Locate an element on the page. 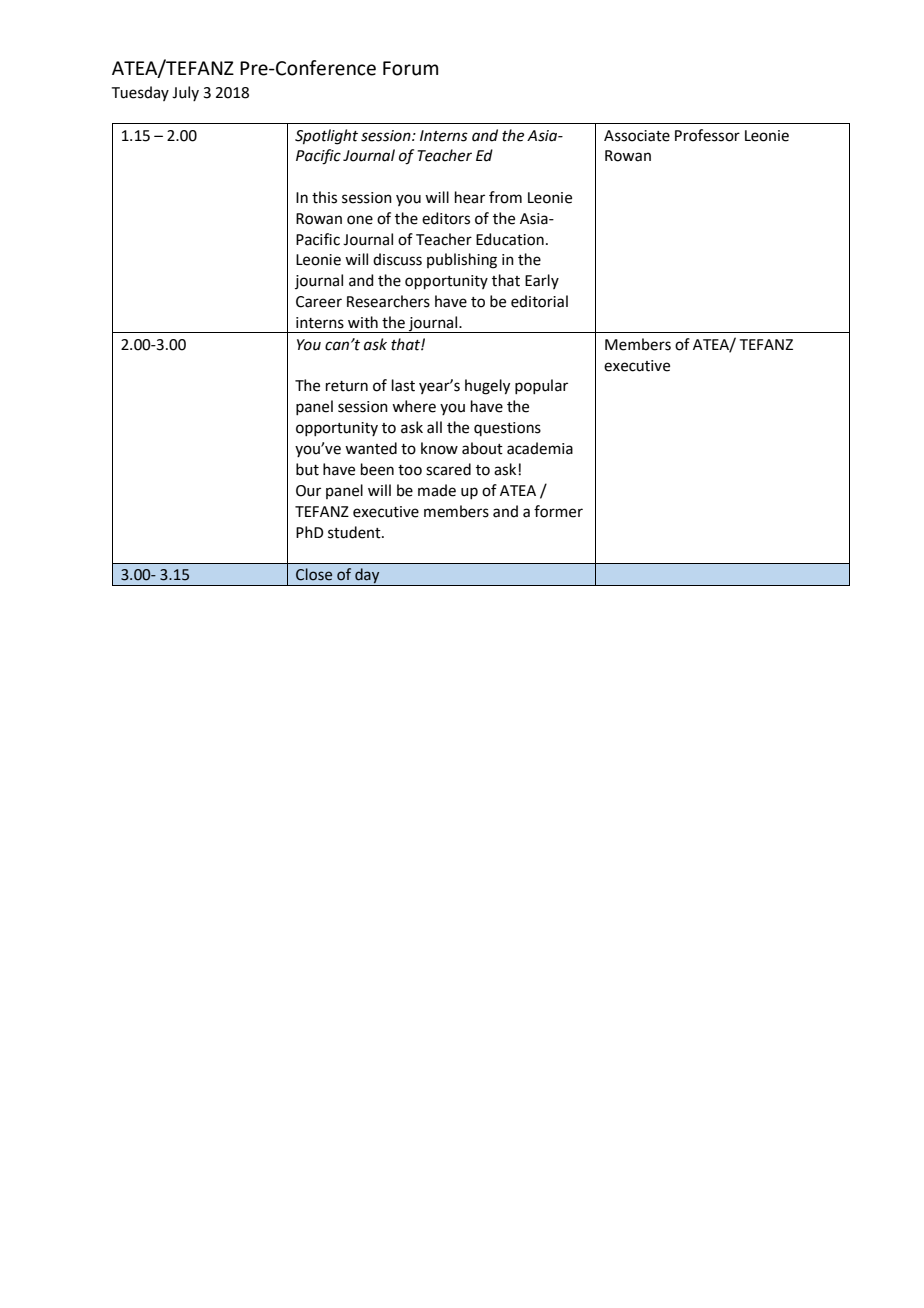  Forum is located at coordinates (410, 68).
